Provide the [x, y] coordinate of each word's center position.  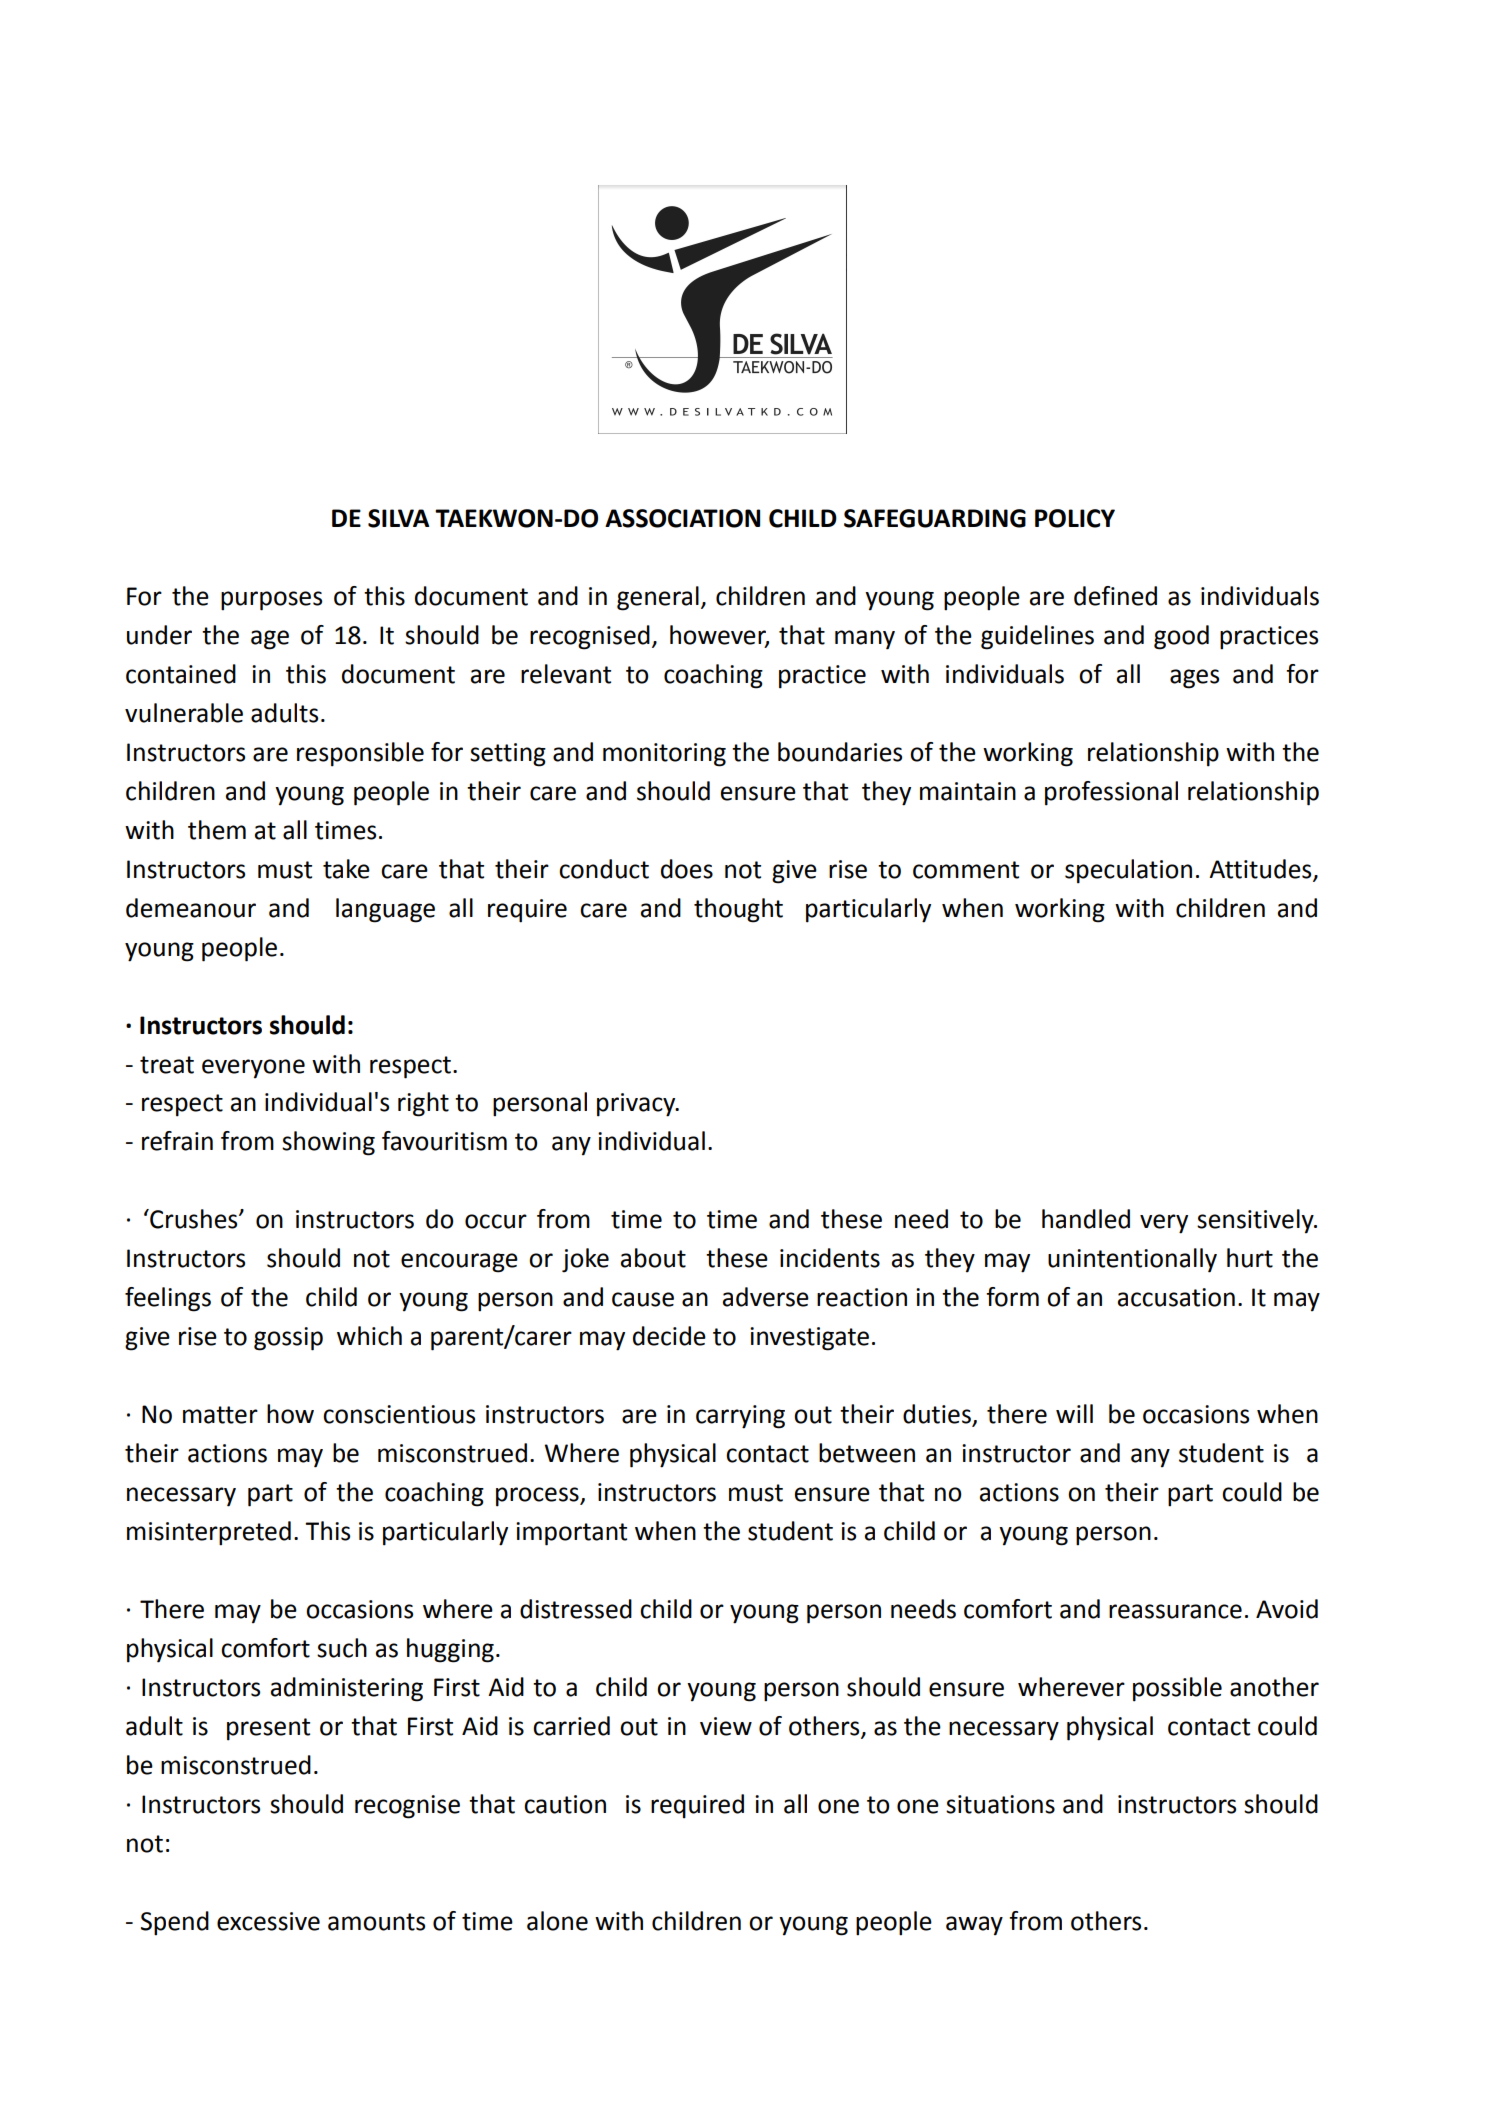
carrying [740, 1417]
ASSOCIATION [682, 518]
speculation [1128, 871]
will [1074, 1413]
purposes [271, 601]
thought [738, 910]
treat [167, 1065]
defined [1115, 596]
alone [557, 1921]
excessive [268, 1921]
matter [220, 1415]
